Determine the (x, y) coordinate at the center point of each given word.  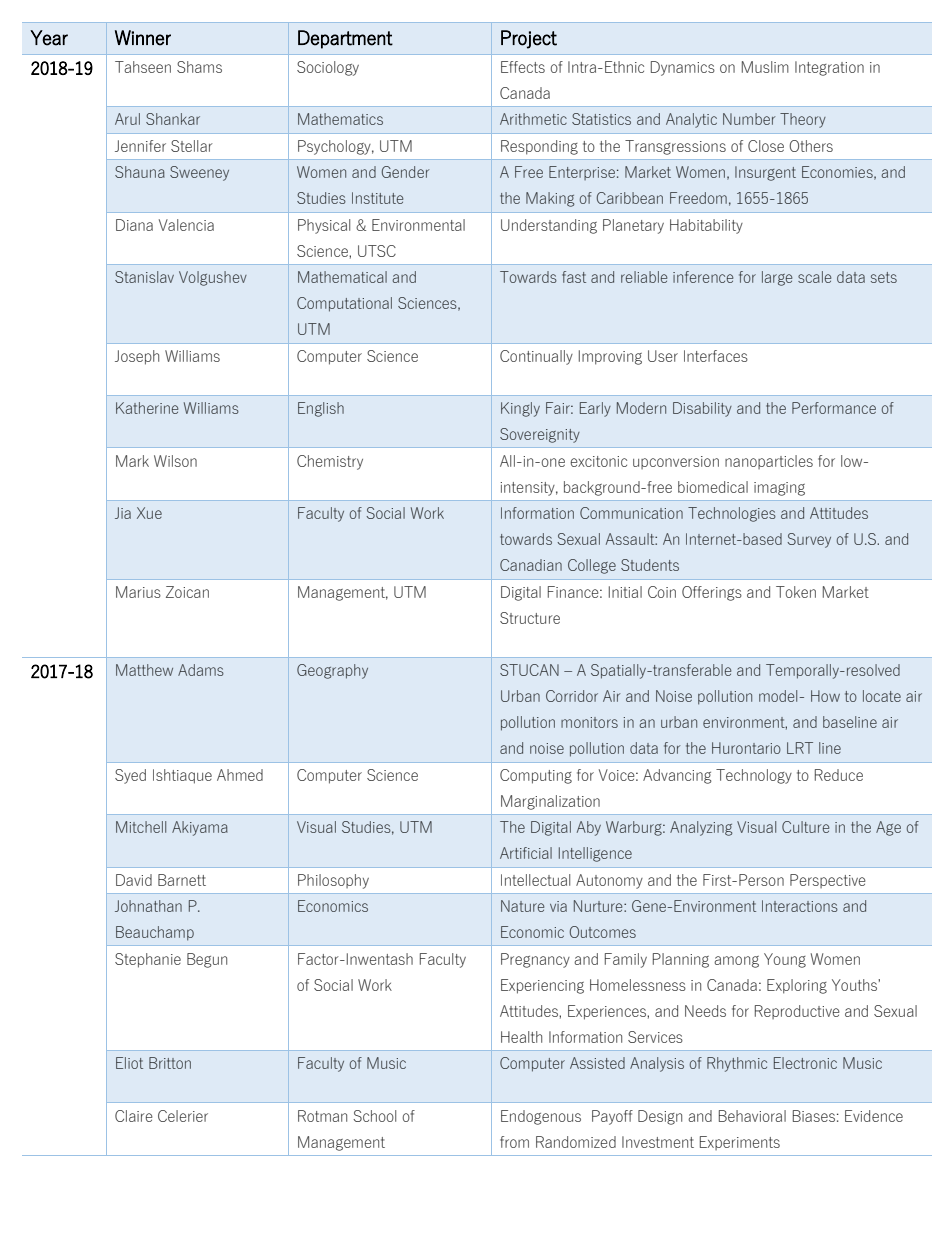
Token (796, 592)
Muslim (765, 67)
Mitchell (141, 827)
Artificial (526, 853)
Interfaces (716, 356)
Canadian (531, 565)
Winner (143, 38)
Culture (805, 827)
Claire (134, 1116)
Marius (138, 592)
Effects (523, 67)
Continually (536, 357)
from (514, 1142)
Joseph (137, 357)
